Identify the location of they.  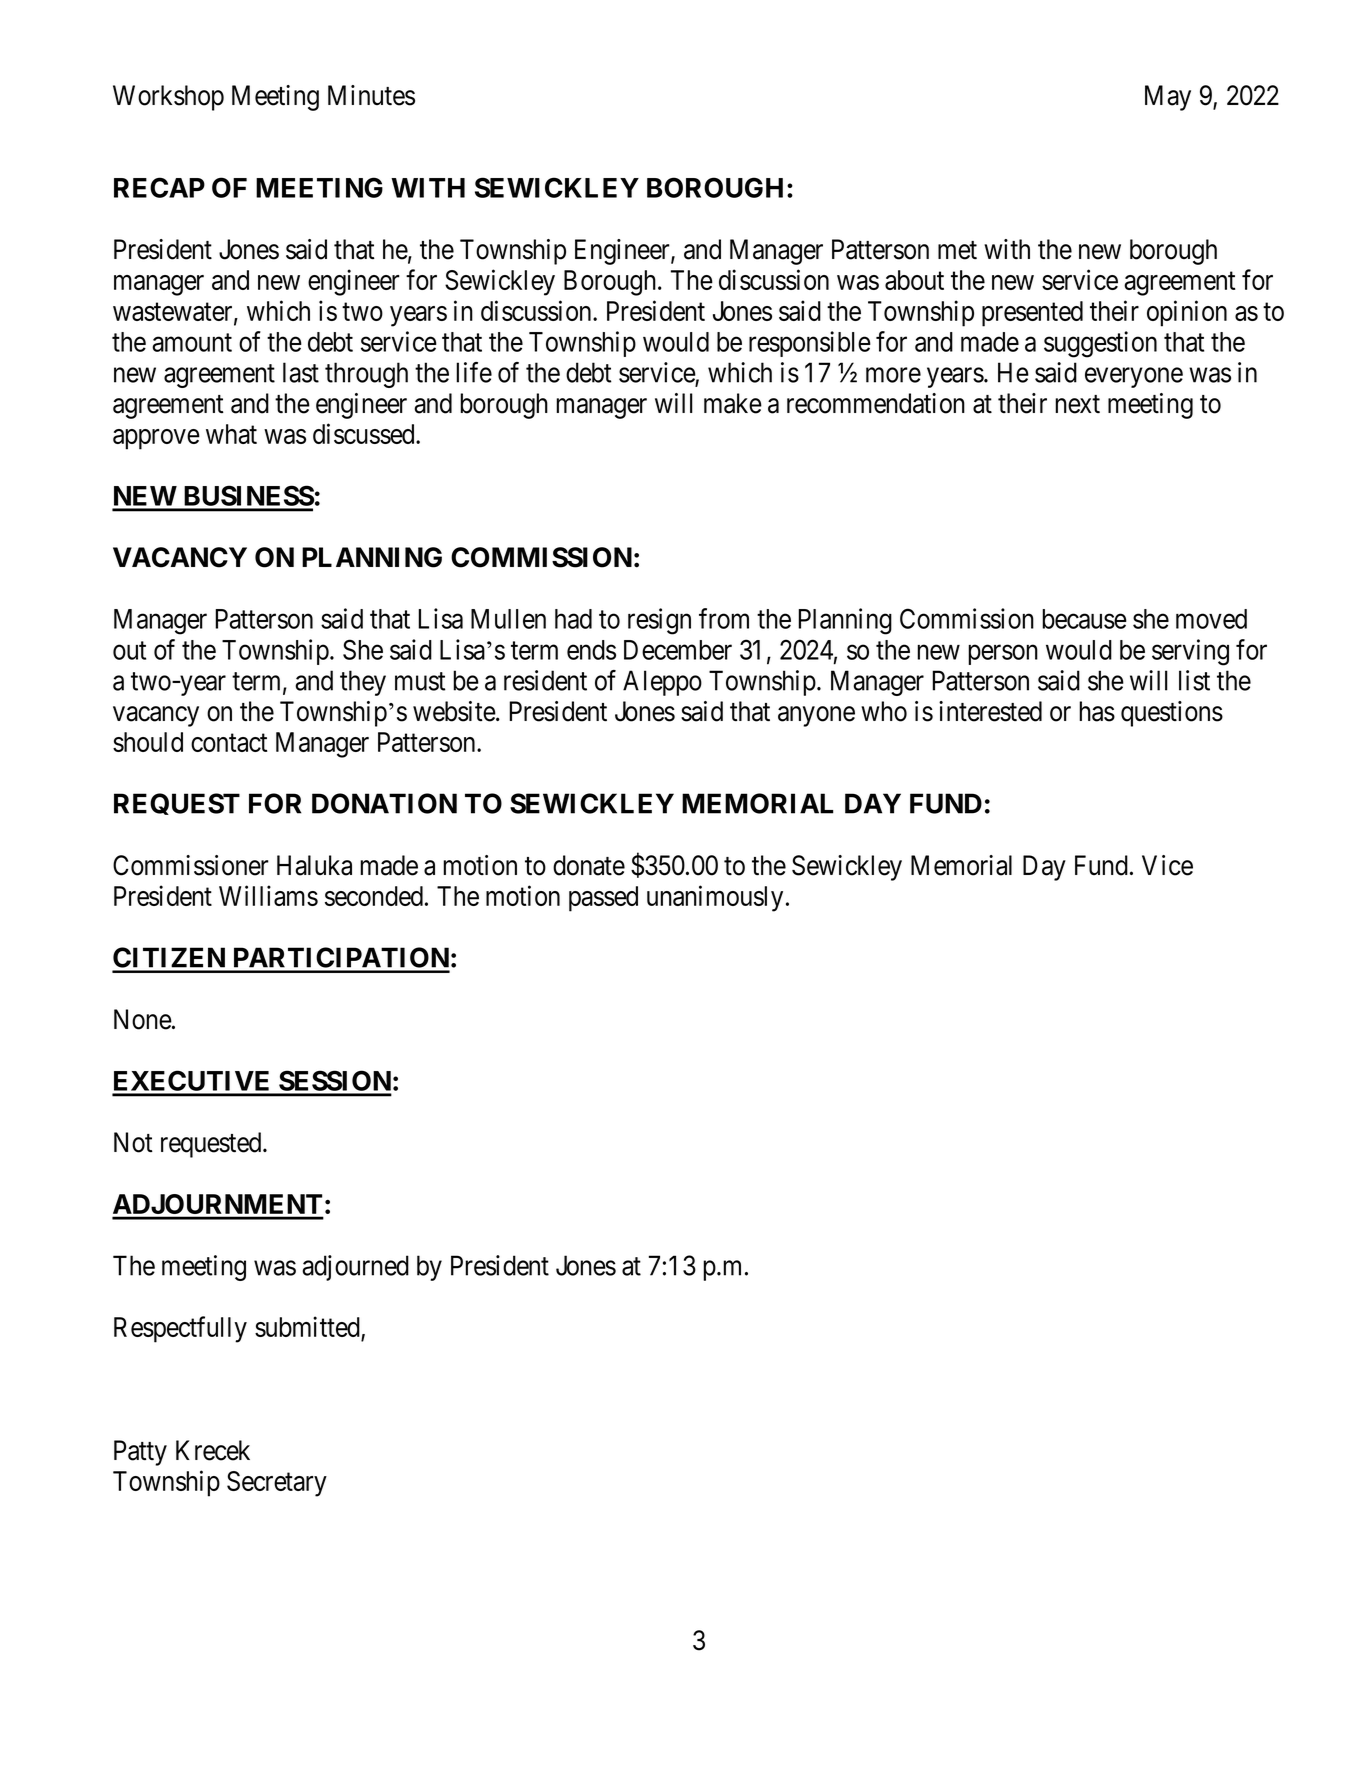
(363, 683).
